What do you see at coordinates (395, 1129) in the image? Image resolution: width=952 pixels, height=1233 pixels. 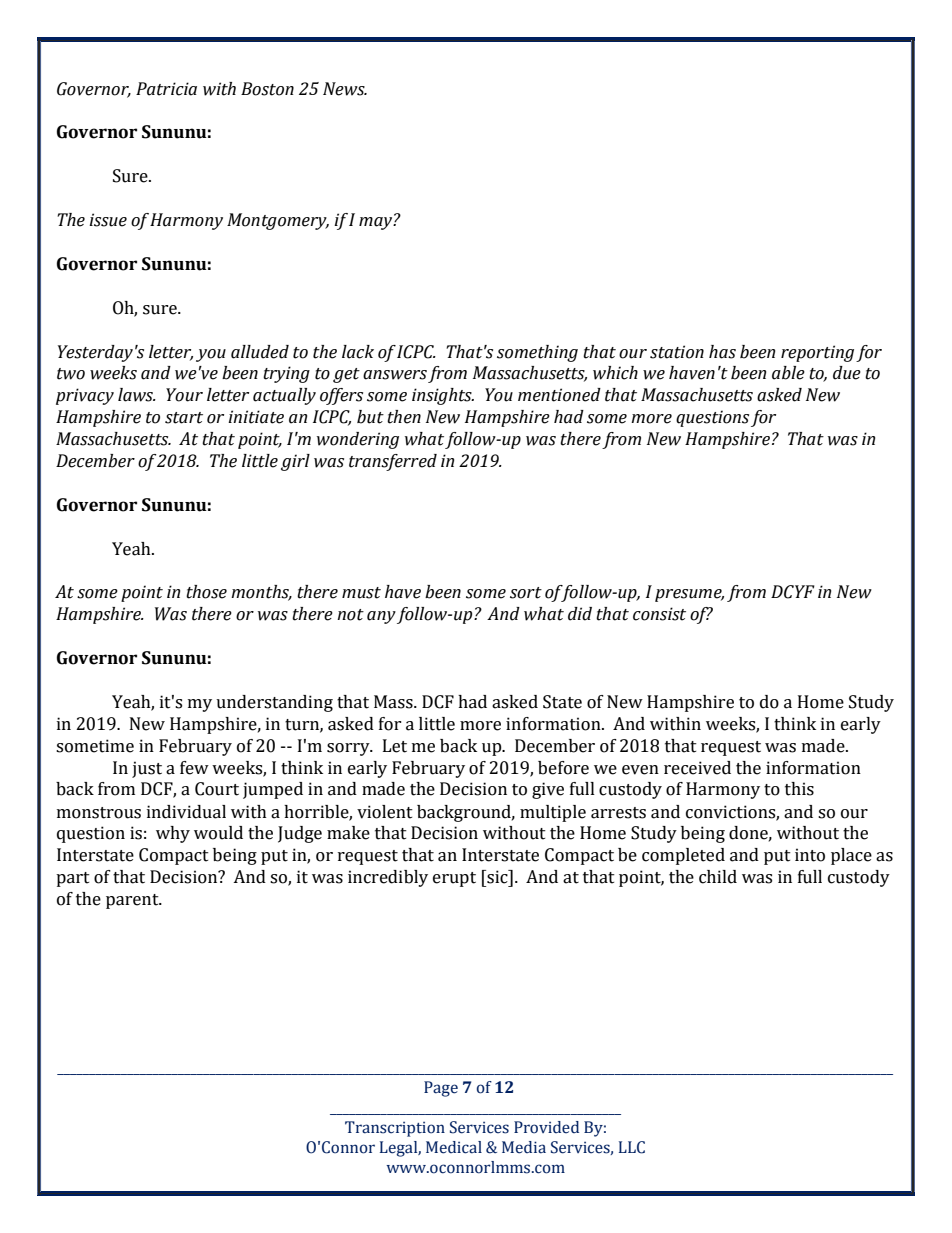 I see `Transcription` at bounding box center [395, 1129].
